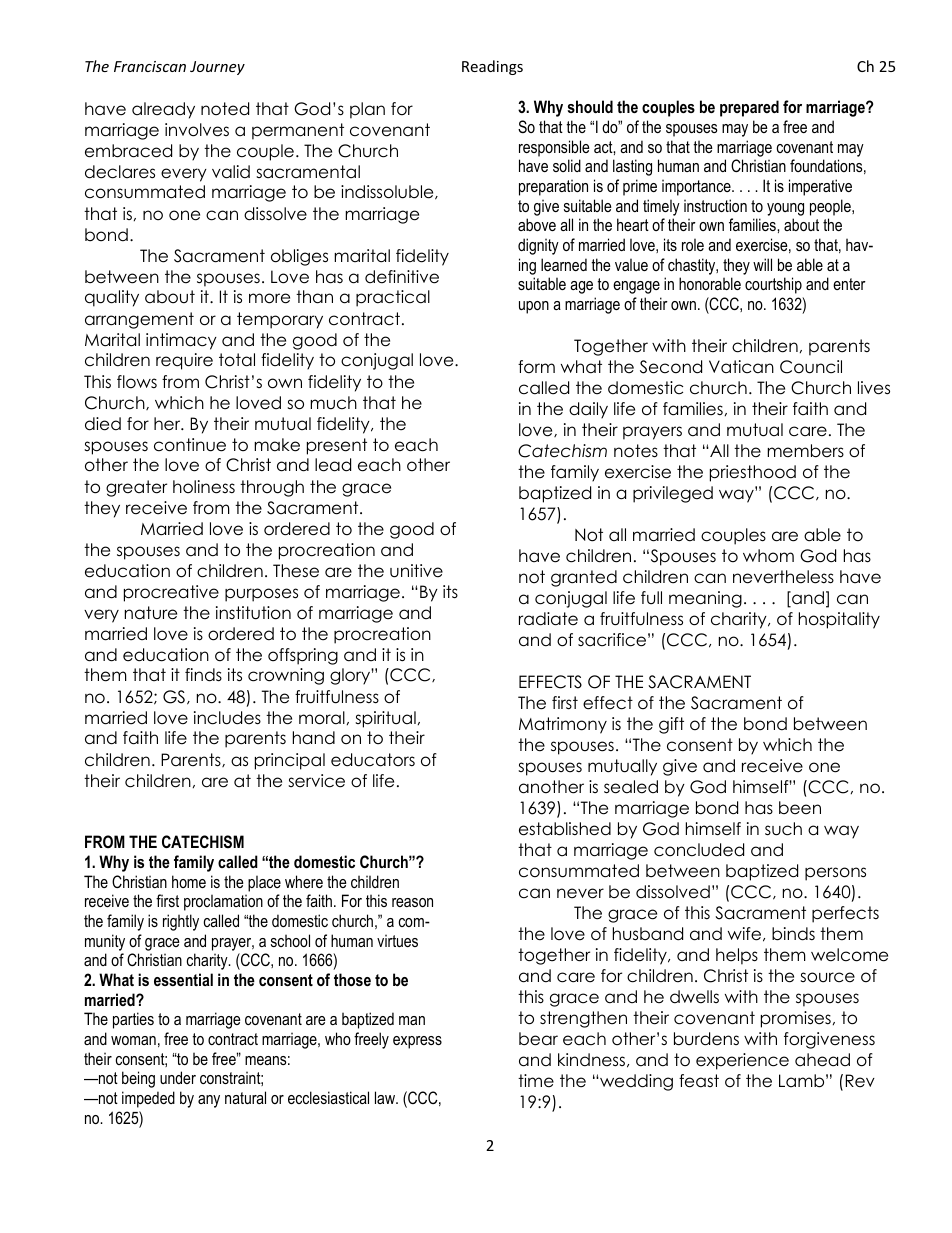 This screenshot has width=952, height=1233. What do you see at coordinates (805, 451) in the screenshot?
I see `members` at bounding box center [805, 451].
